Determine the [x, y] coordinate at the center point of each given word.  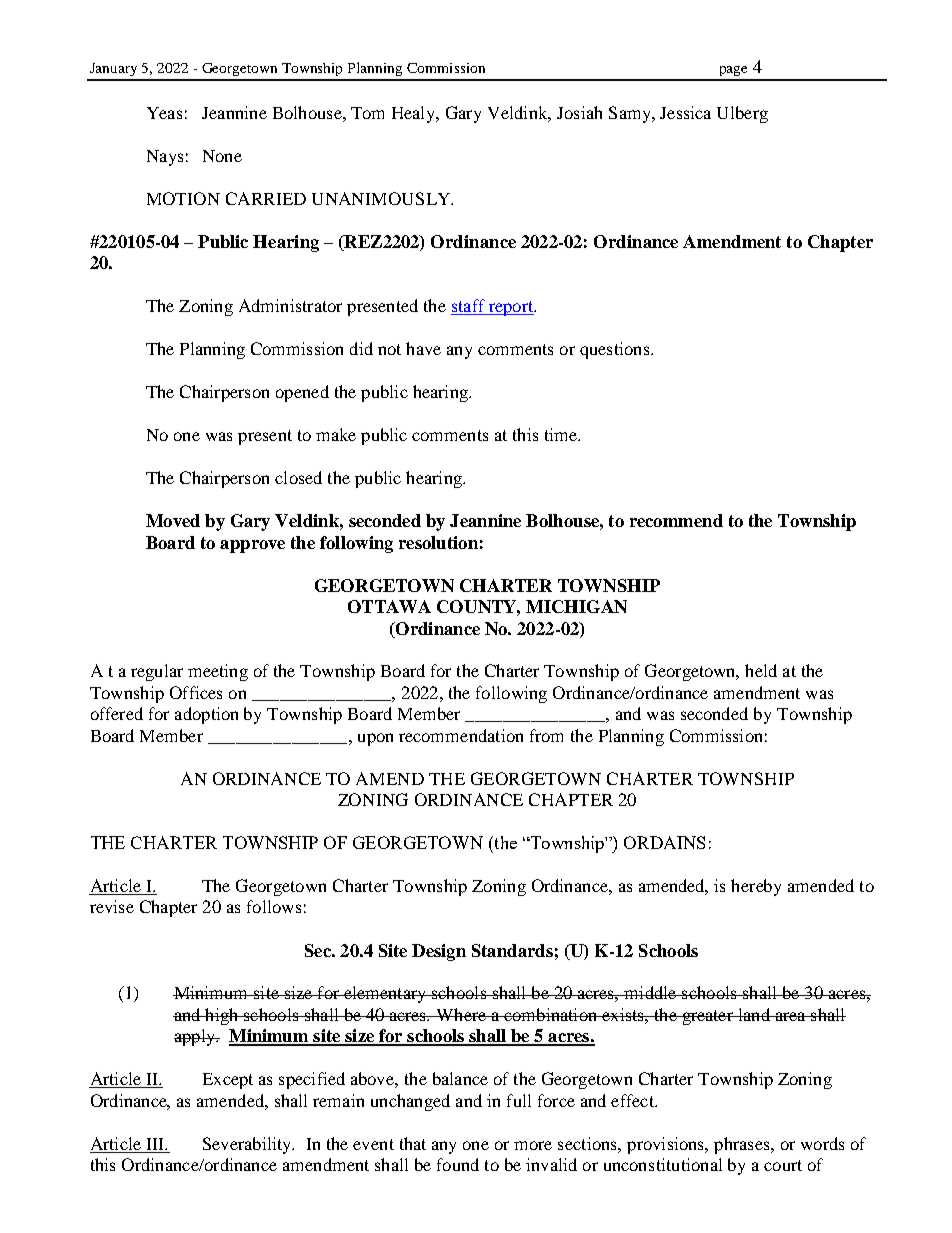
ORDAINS [664, 842]
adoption [206, 715]
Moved [173, 520]
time [562, 434]
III [157, 1144]
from [546, 735]
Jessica [685, 112]
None [222, 156]
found [458, 1164]
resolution [438, 542]
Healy [415, 114]
